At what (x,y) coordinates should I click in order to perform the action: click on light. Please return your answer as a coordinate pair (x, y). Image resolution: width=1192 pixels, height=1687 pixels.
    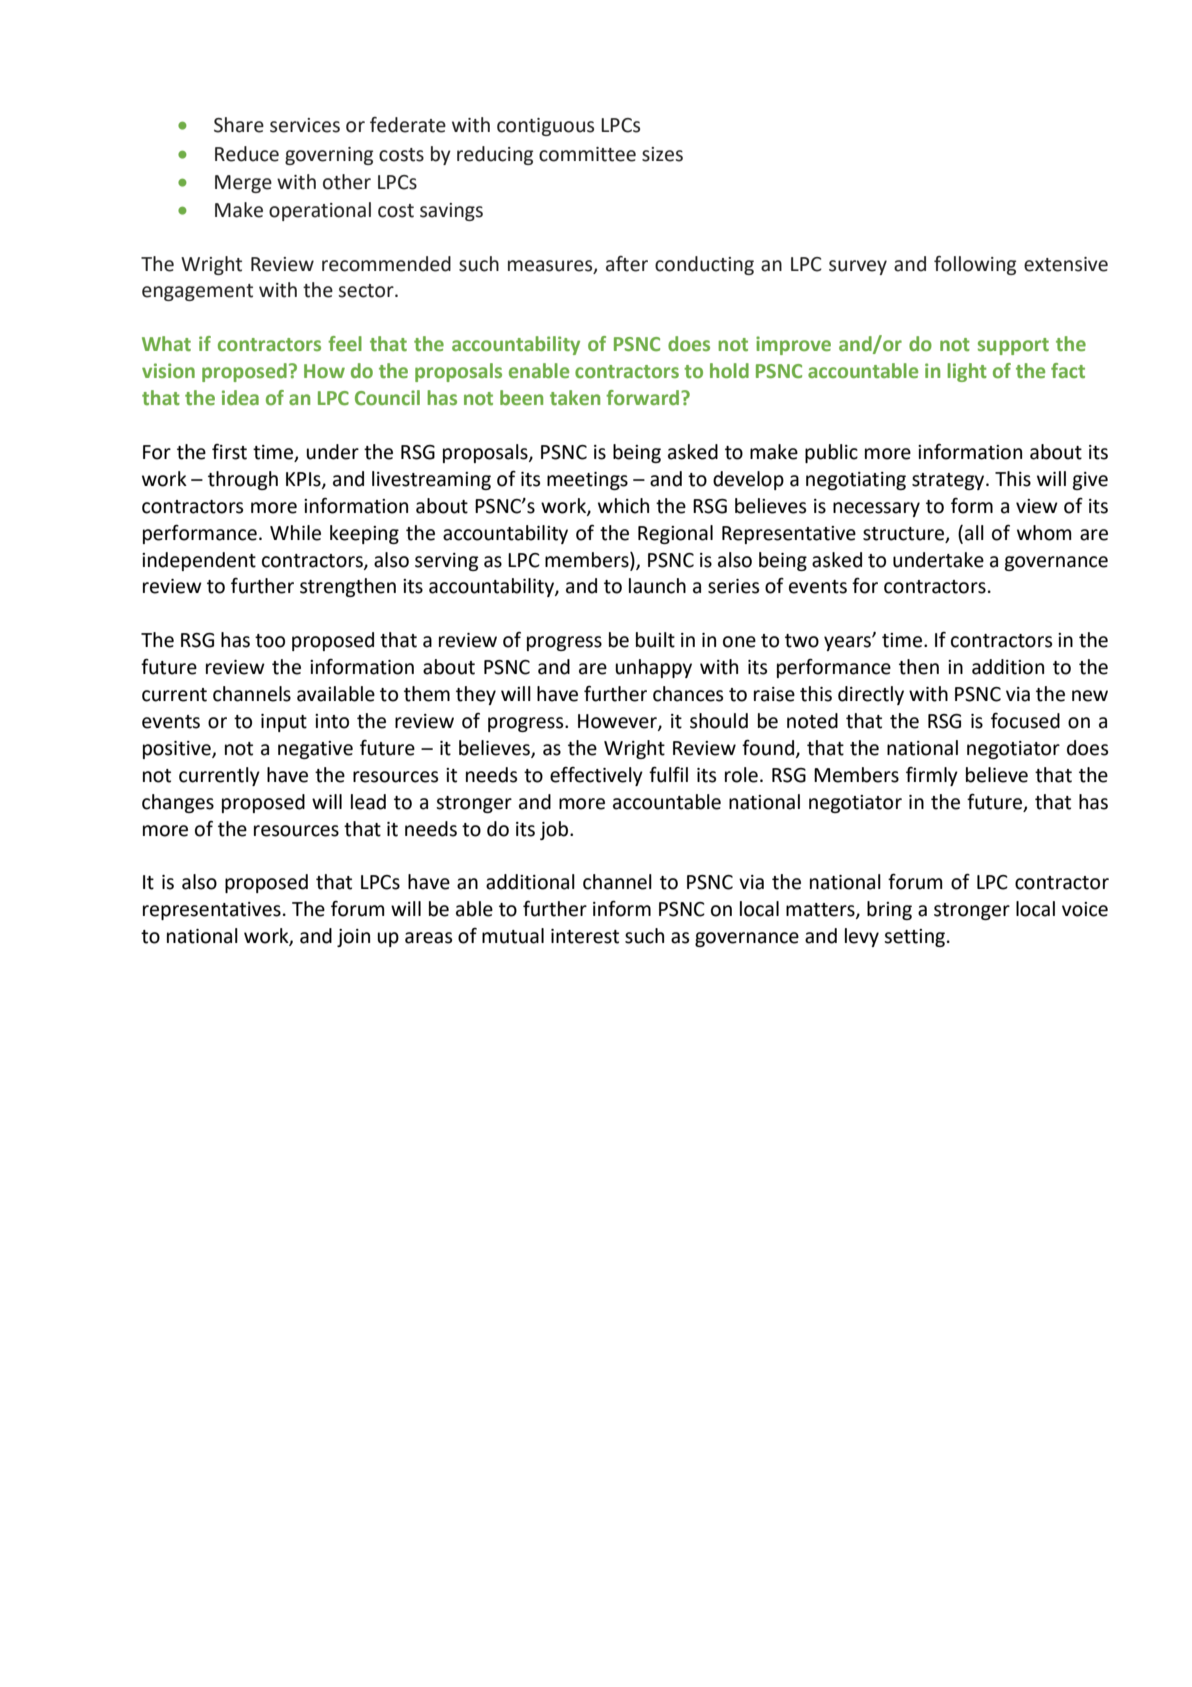
    Looking at the image, I should click on (967, 372).
